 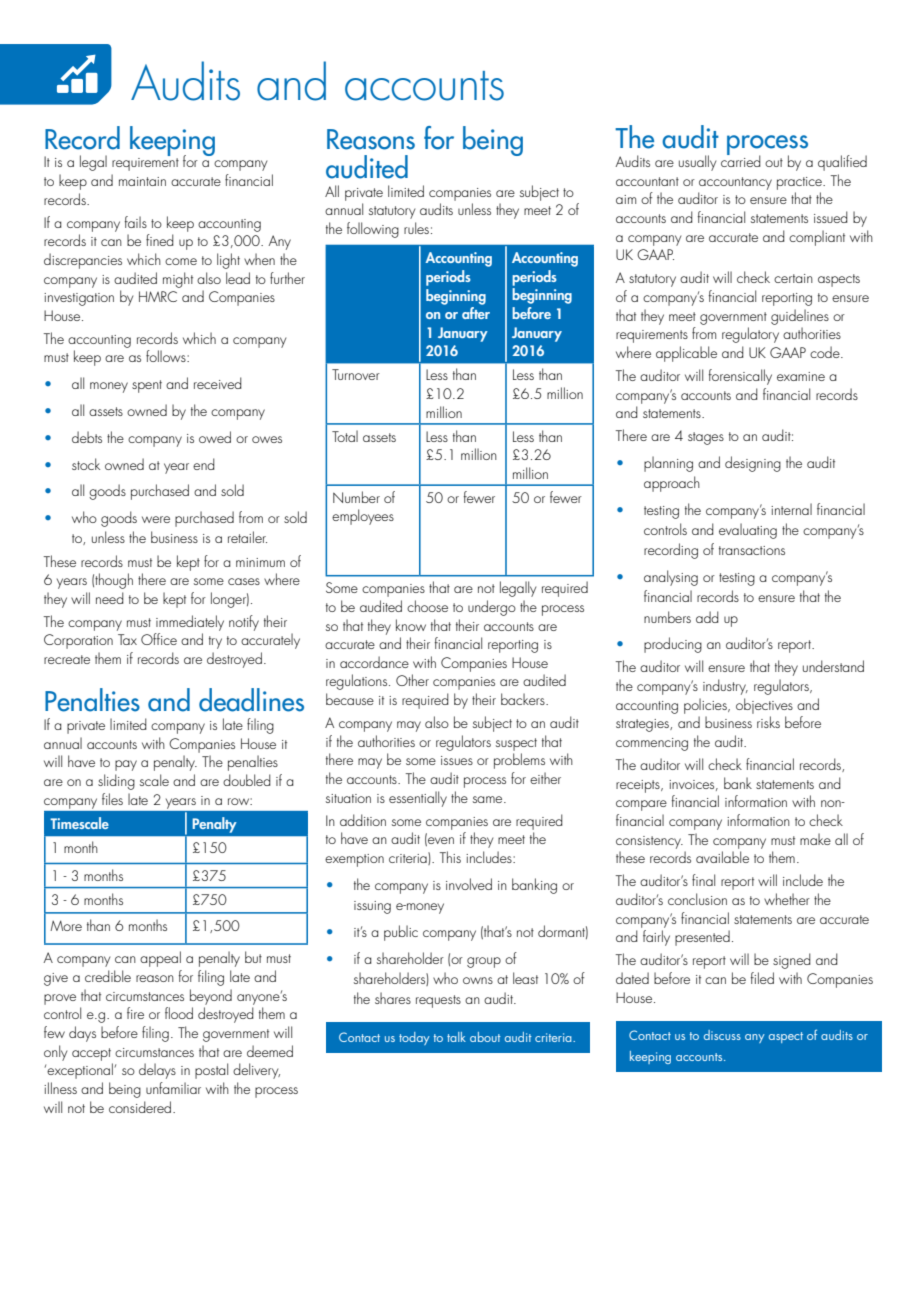 I want to click on receipts, so click(x=639, y=786).
